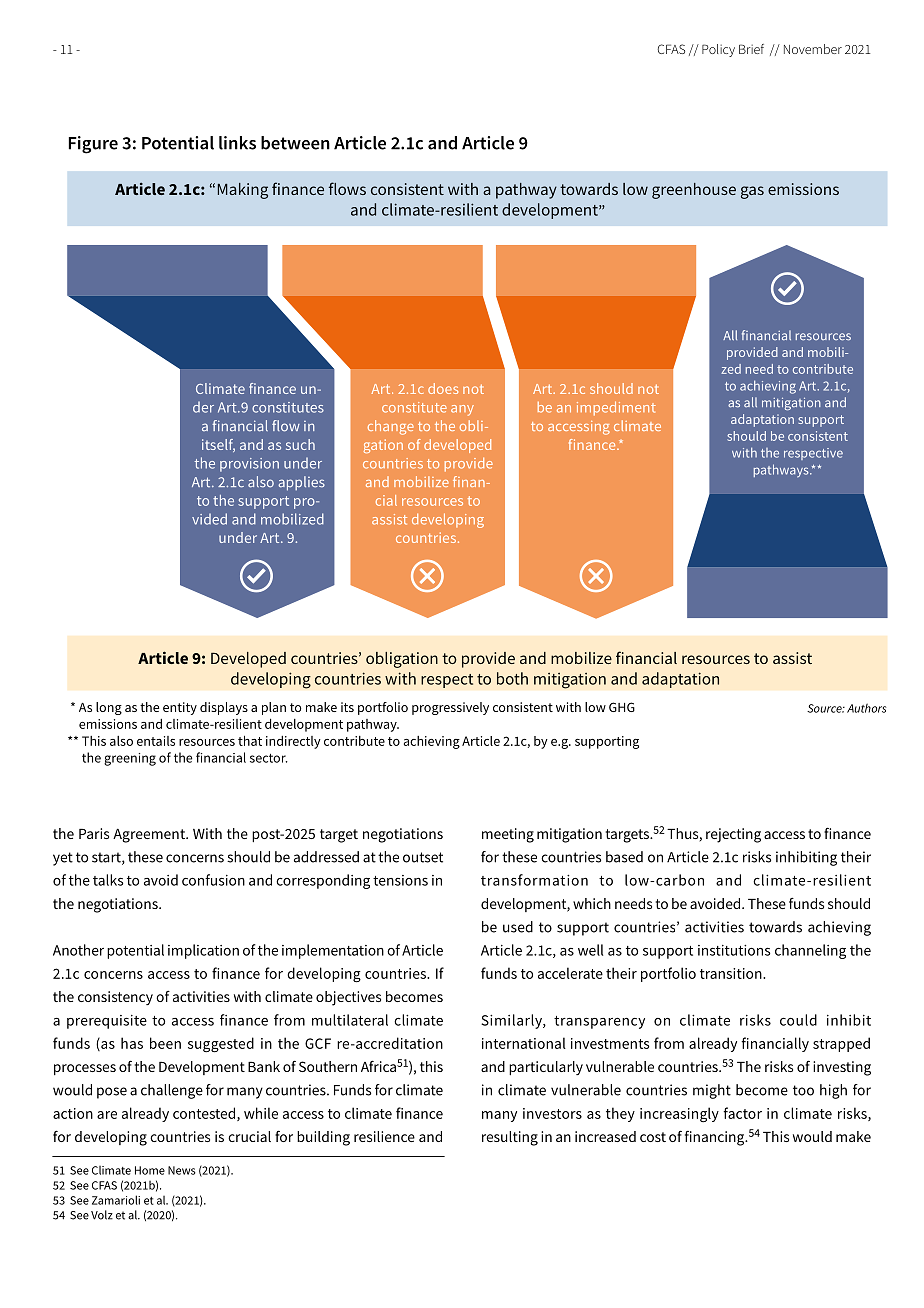  I want to click on Figure, so click(93, 145).
